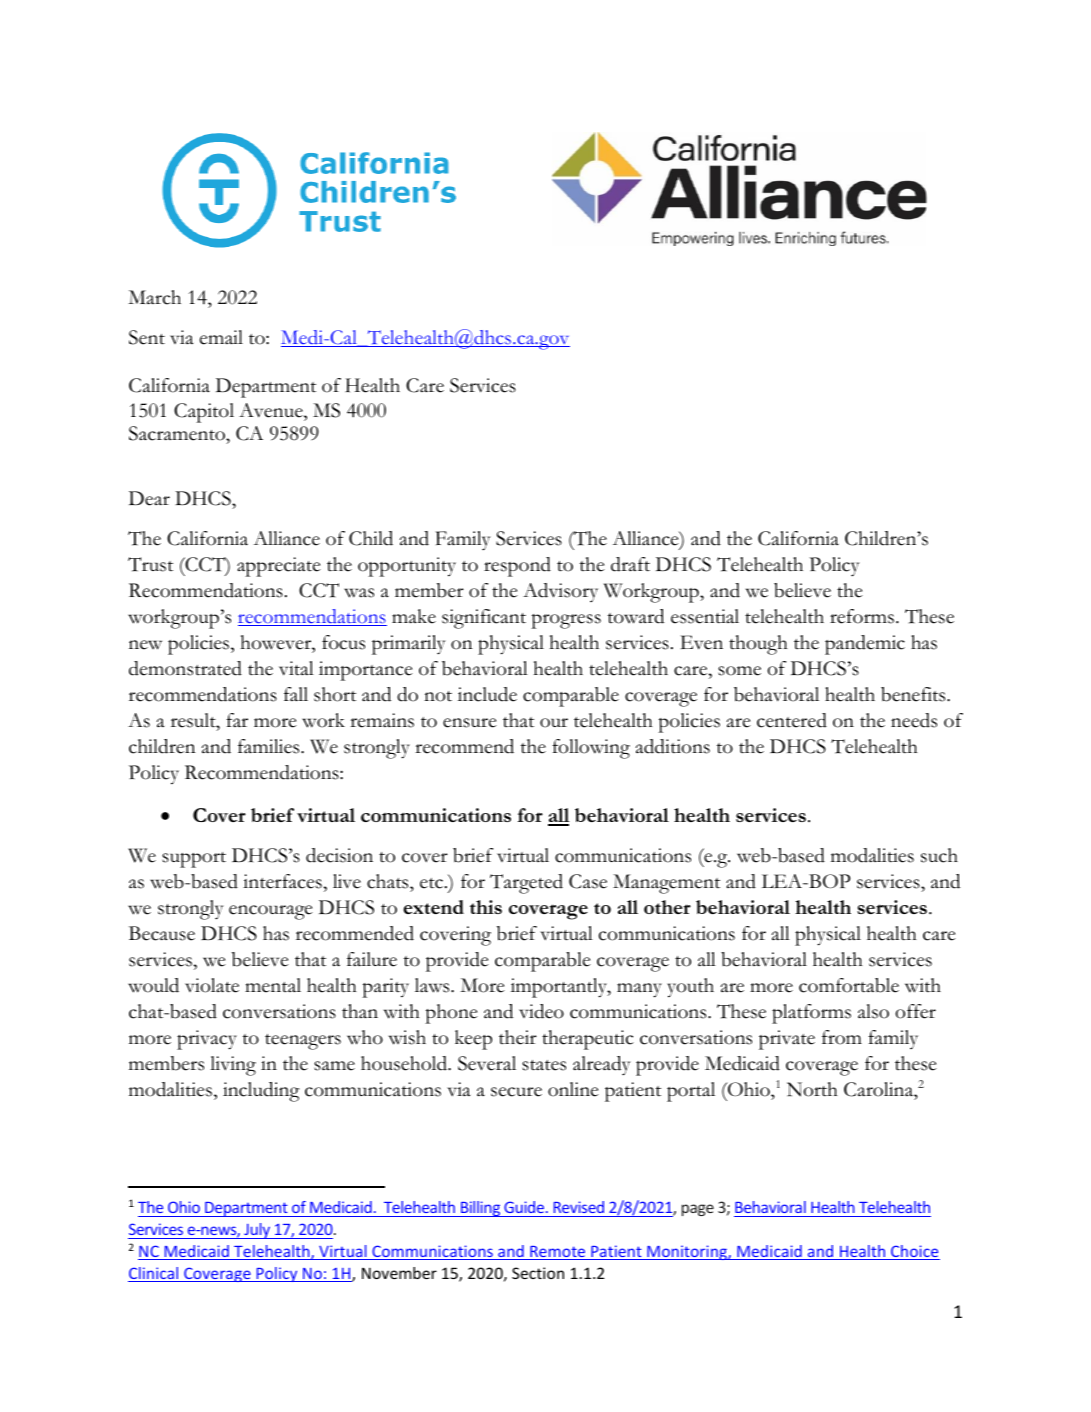 The width and height of the screenshot is (1091, 1412). I want to click on families, so click(270, 746).
